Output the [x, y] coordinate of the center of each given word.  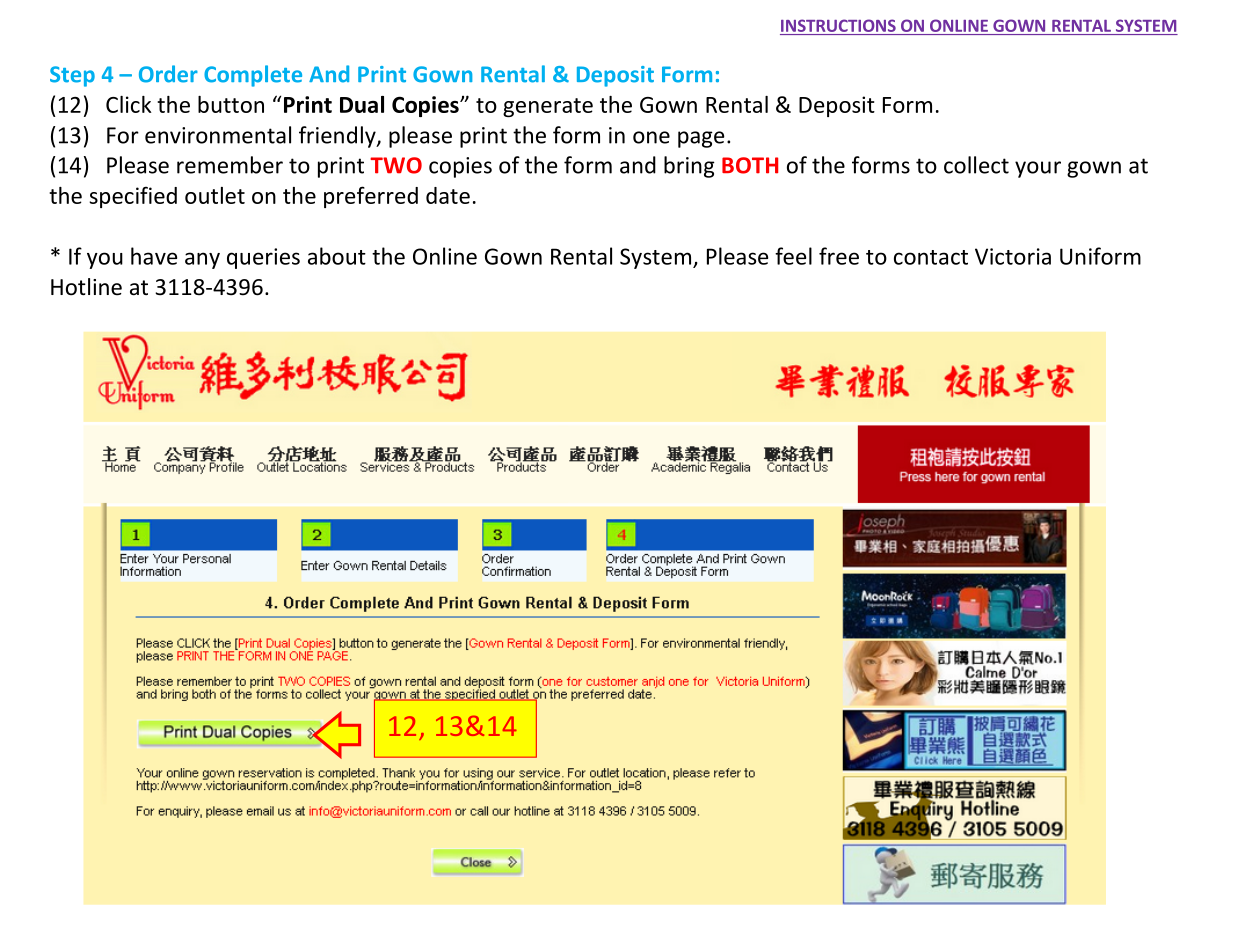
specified [133, 197]
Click [129, 104]
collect [976, 165]
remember [230, 165]
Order [168, 74]
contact [931, 257]
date [448, 195]
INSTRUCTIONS [838, 25]
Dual [362, 104]
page [701, 139]
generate [548, 107]
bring [689, 167]
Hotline [86, 287]
